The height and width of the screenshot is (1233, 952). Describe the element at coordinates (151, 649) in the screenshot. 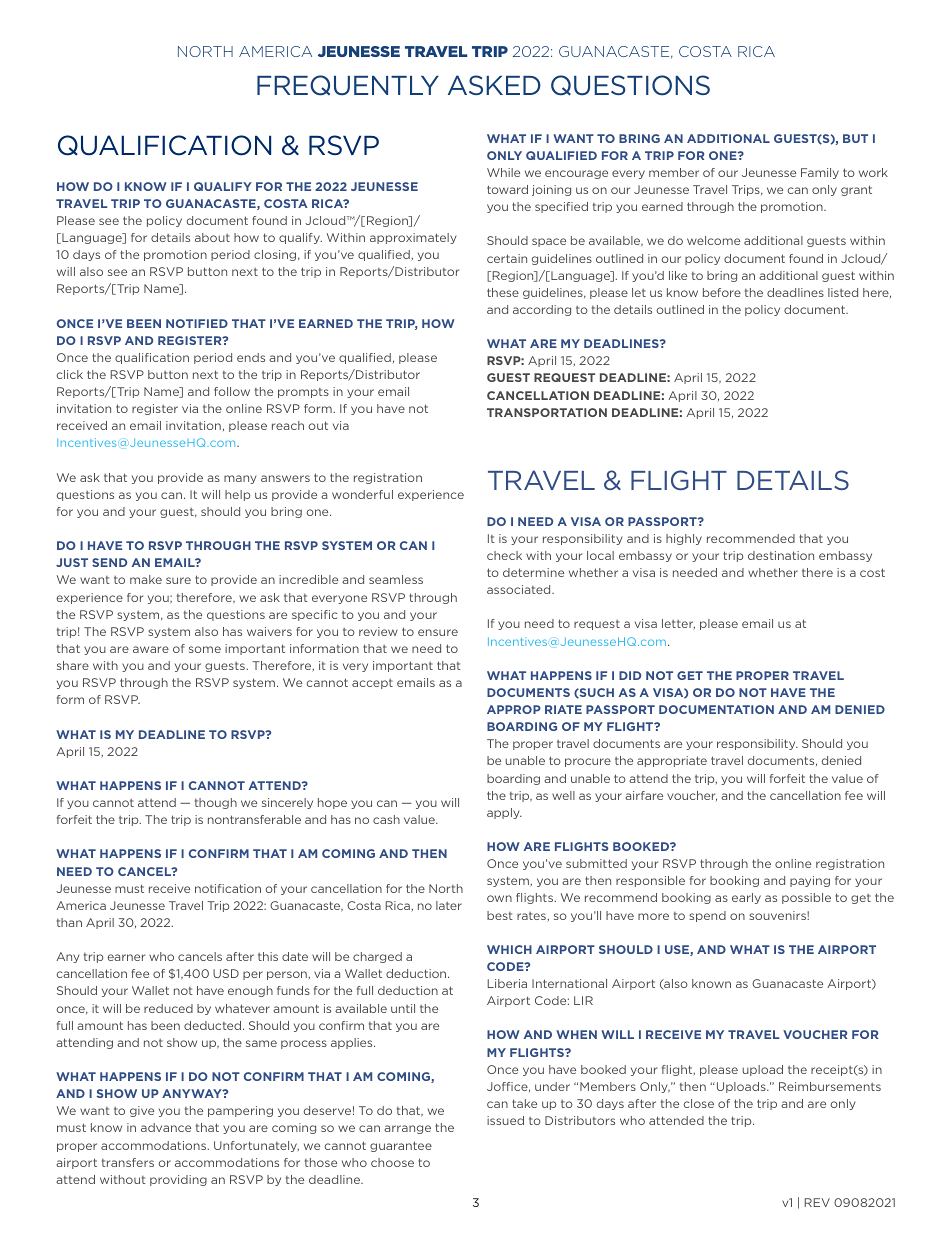

I see `aware` at that location.
